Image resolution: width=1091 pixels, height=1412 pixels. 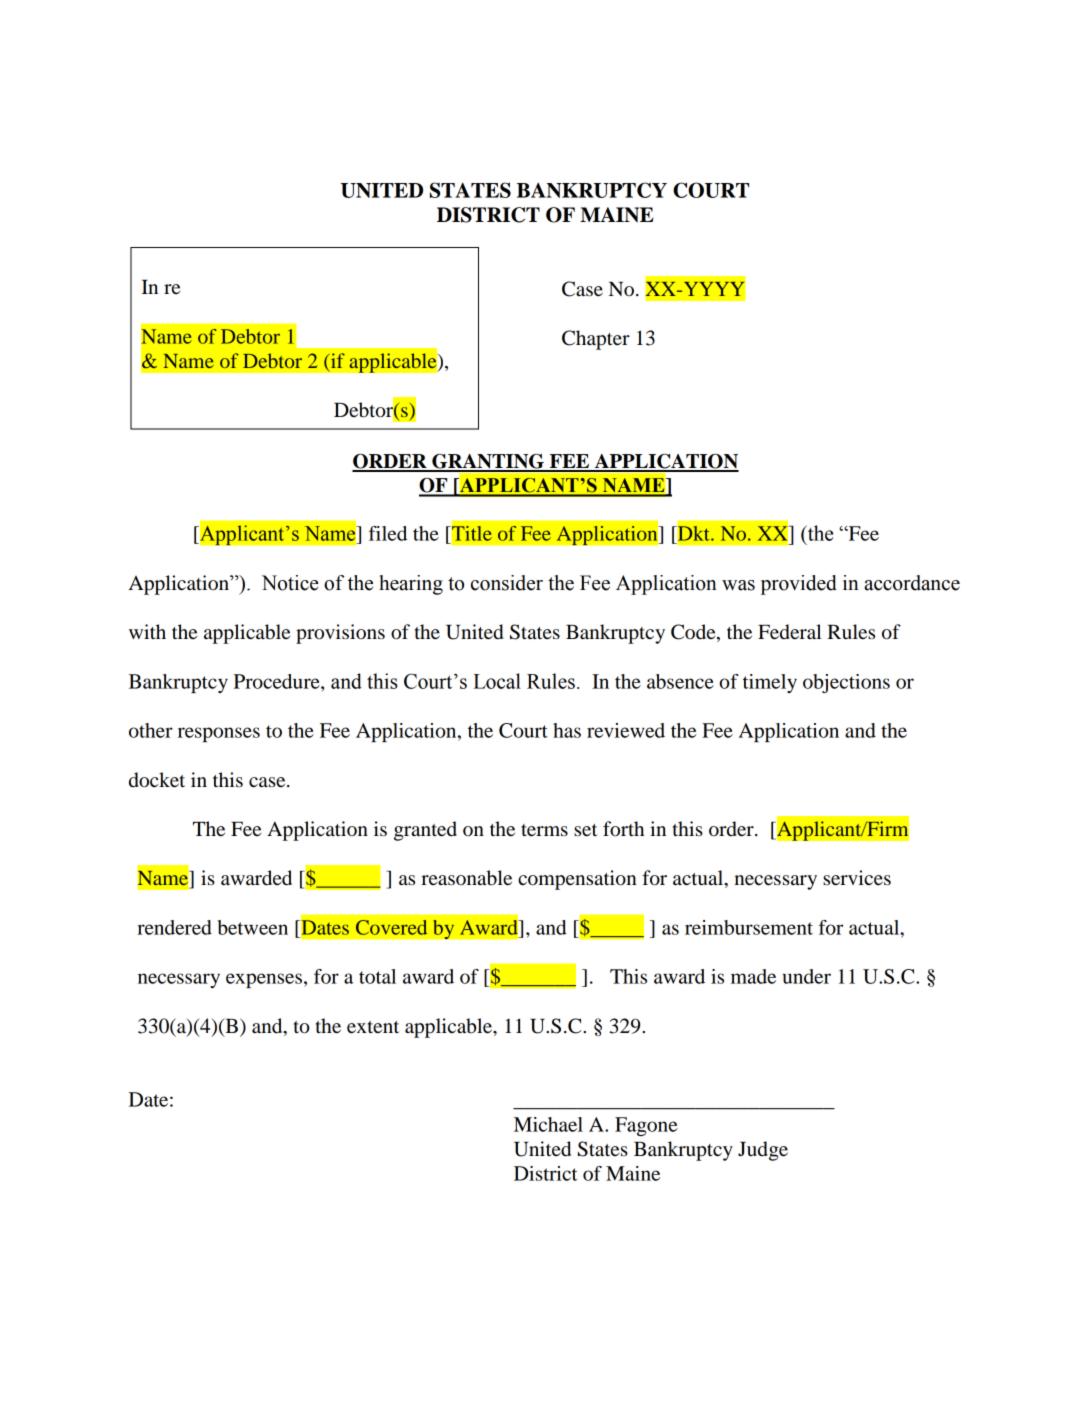 I want to click on objections, so click(x=846, y=683).
